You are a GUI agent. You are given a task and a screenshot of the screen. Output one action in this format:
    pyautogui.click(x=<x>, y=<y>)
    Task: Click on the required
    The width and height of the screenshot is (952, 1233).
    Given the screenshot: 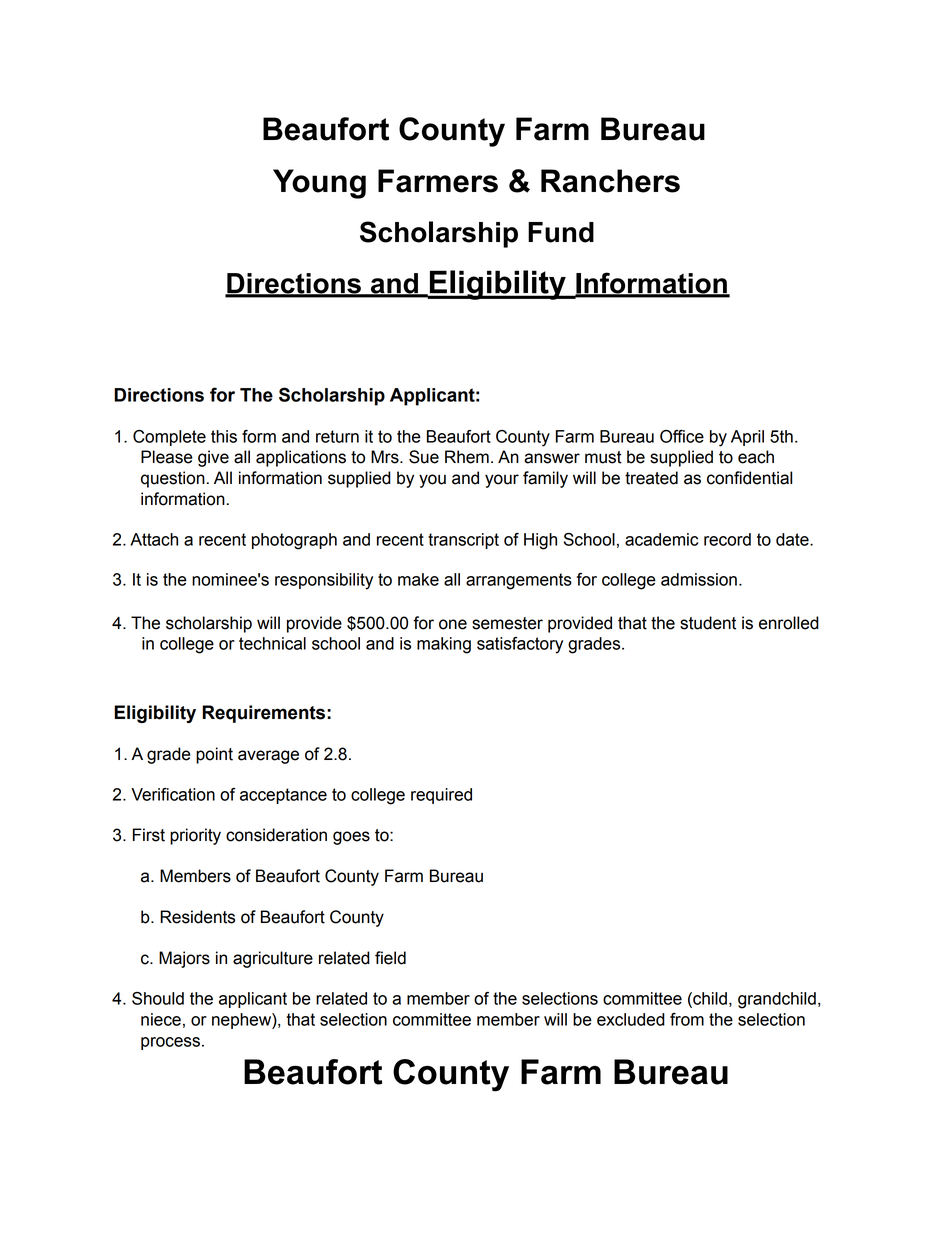 What is the action you would take?
    pyautogui.click(x=441, y=796)
